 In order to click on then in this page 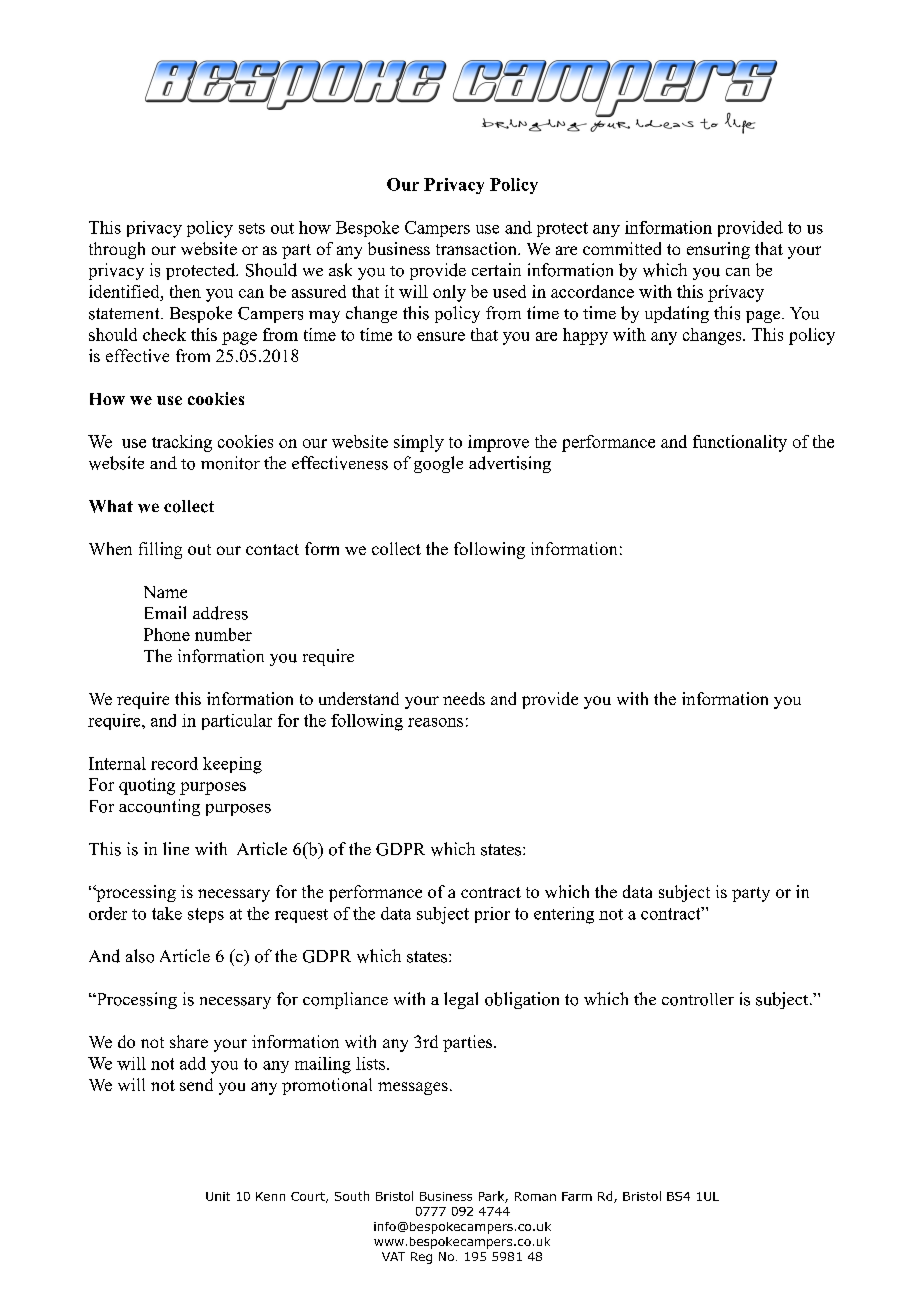, I will do `click(185, 291)`.
